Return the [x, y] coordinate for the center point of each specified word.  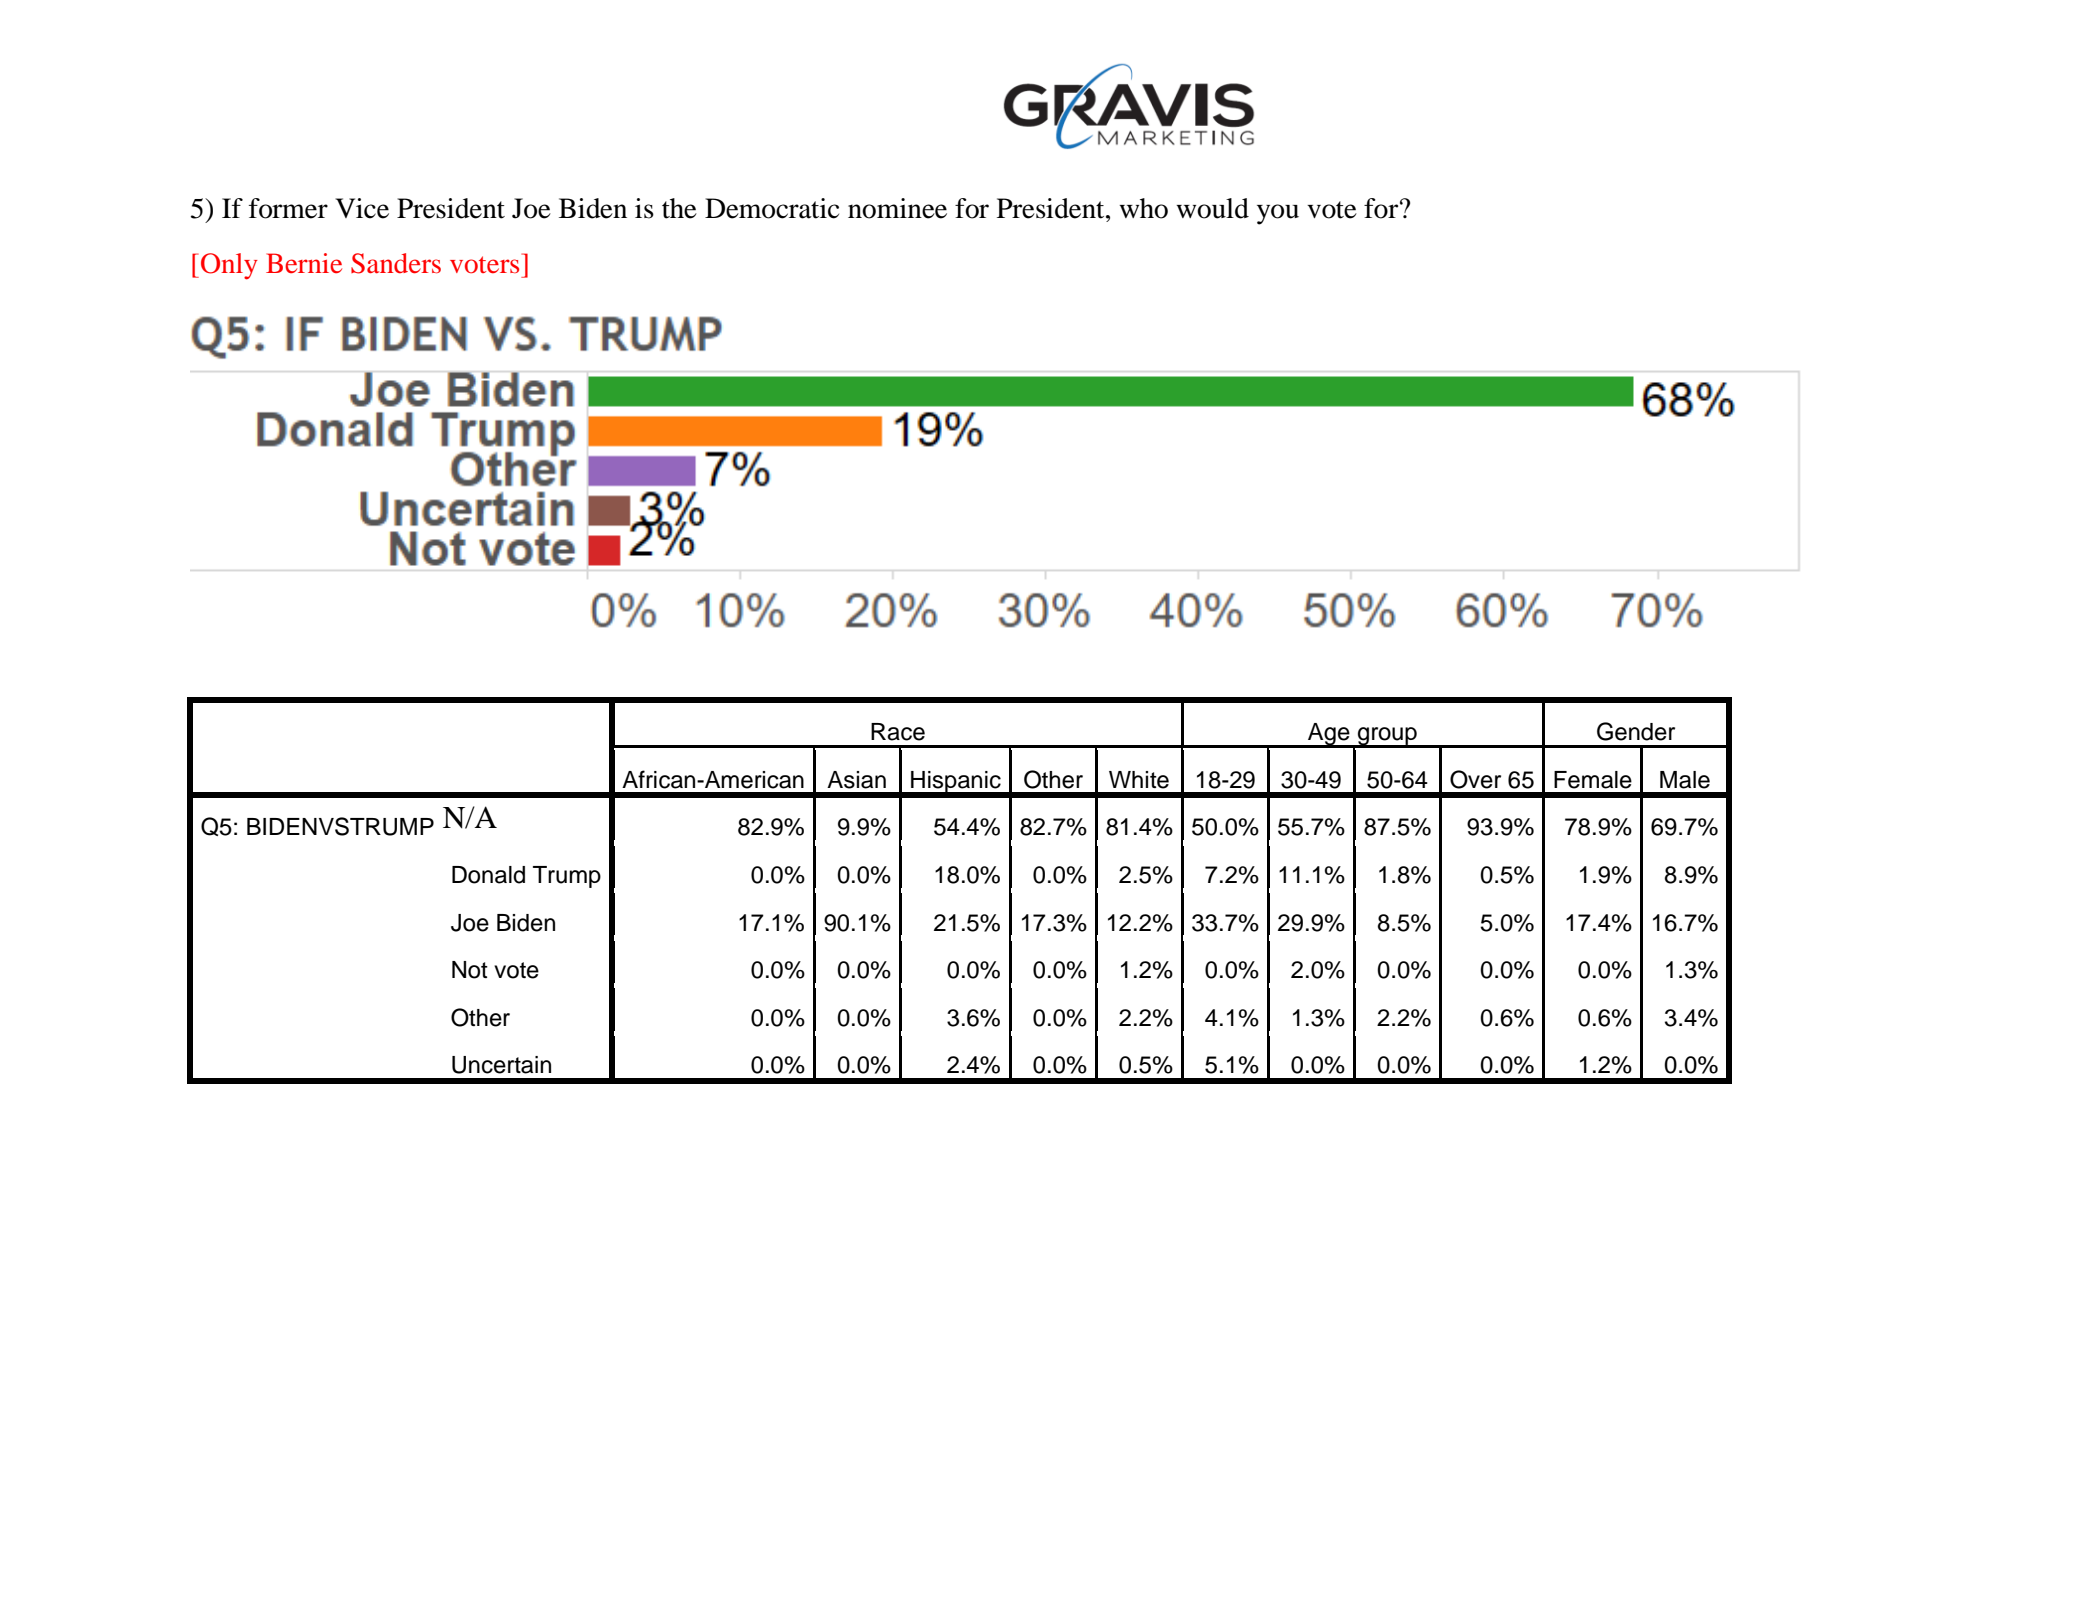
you [1278, 214]
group [1387, 737]
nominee [897, 208]
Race [898, 732]
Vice [362, 208]
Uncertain [501, 1065]
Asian [856, 780]
